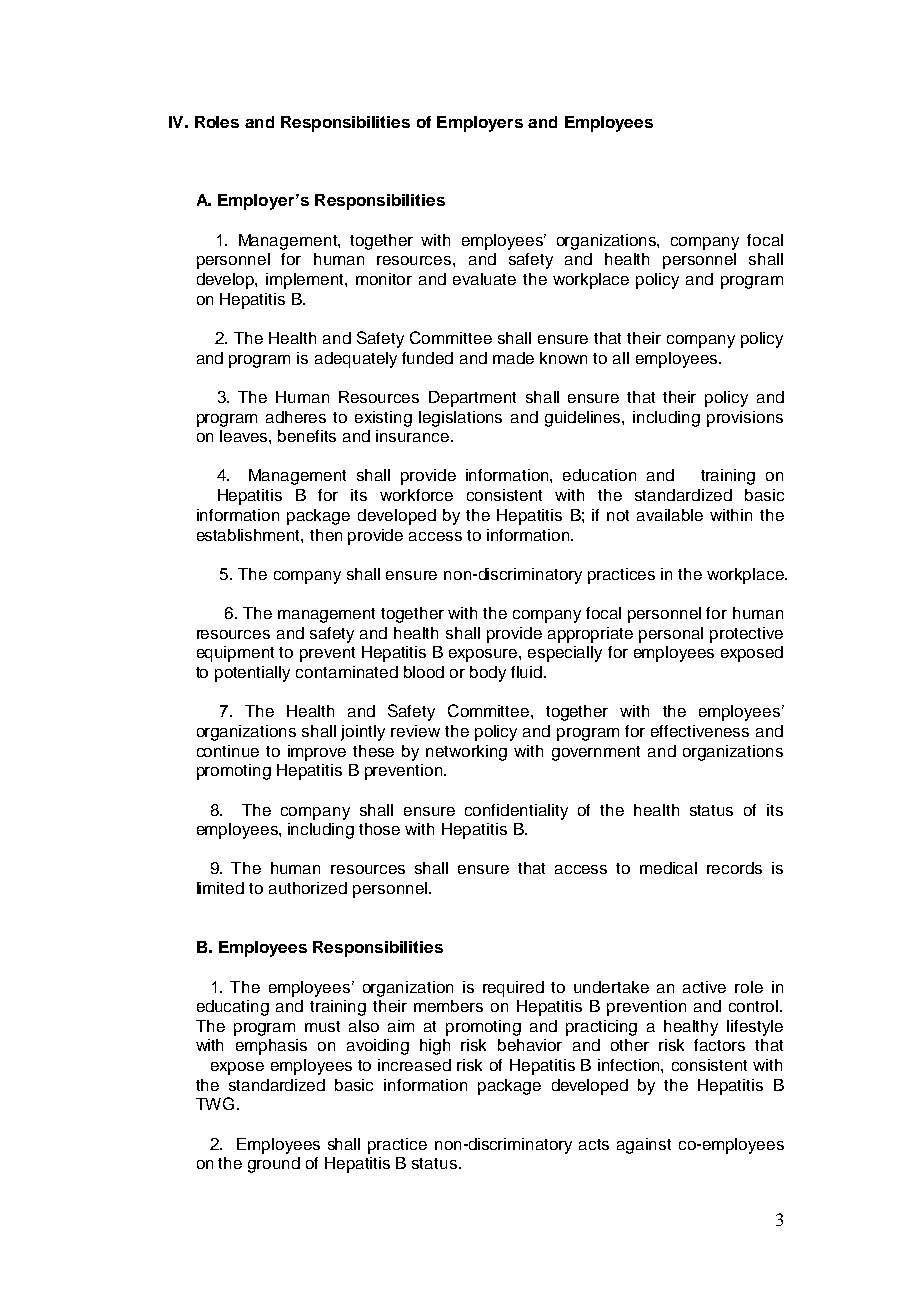 This screenshot has width=924, height=1308. Describe the element at coordinates (356, 360) in the screenshot. I see `adequately` at that location.
